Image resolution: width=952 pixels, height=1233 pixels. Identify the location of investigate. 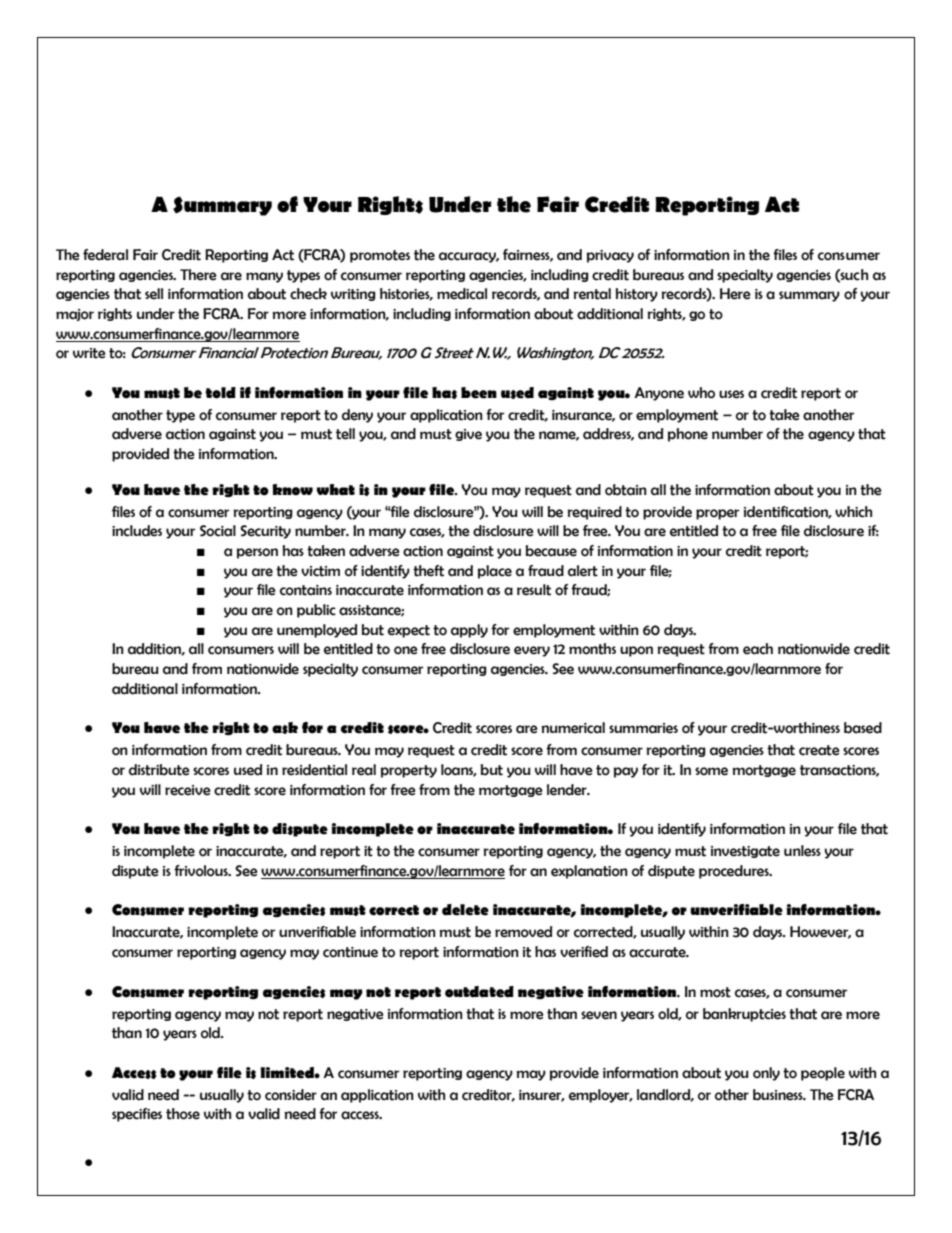
(745, 852).
